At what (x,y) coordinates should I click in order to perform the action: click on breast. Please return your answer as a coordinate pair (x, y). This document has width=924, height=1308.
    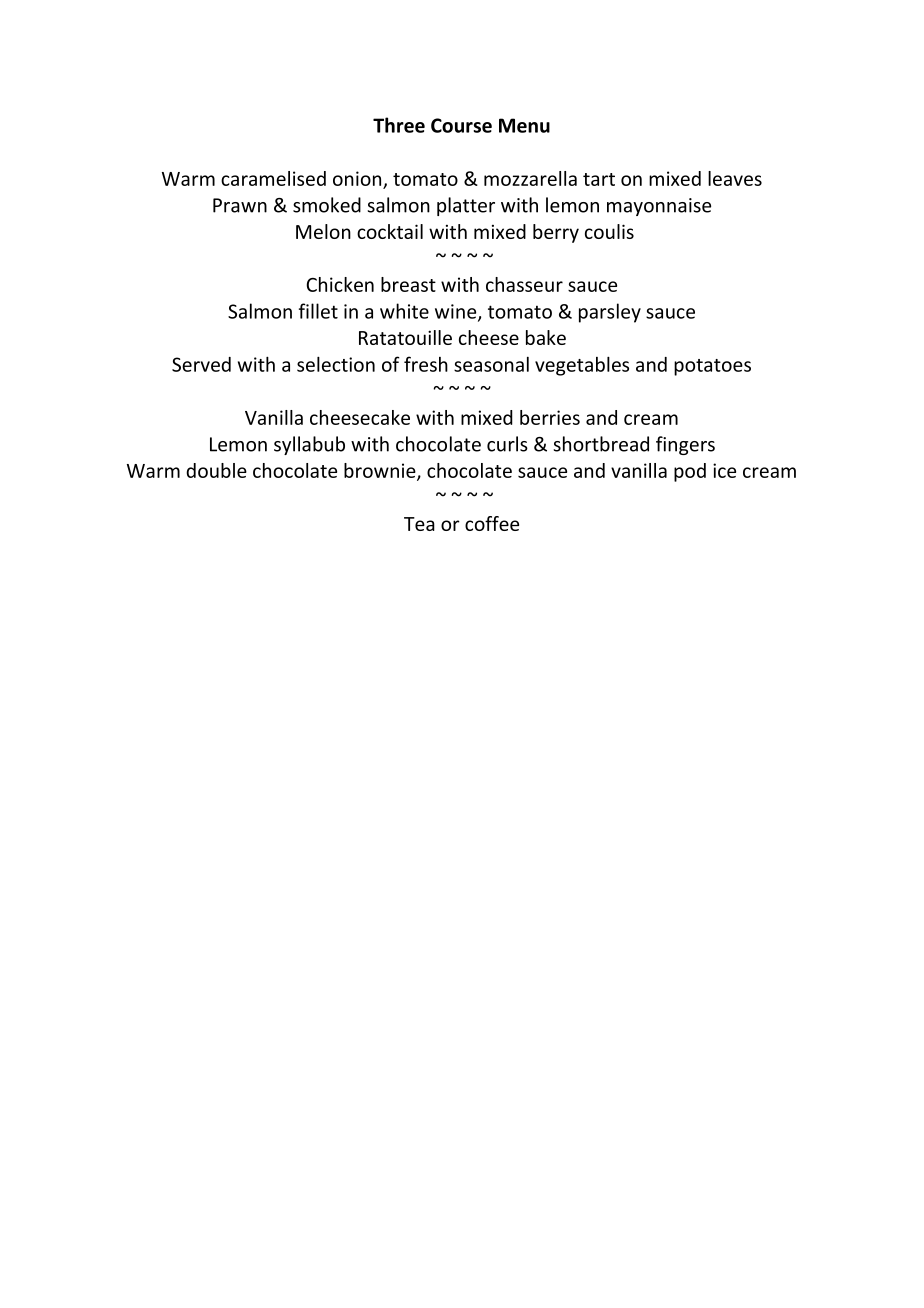
    Looking at the image, I should click on (408, 284).
